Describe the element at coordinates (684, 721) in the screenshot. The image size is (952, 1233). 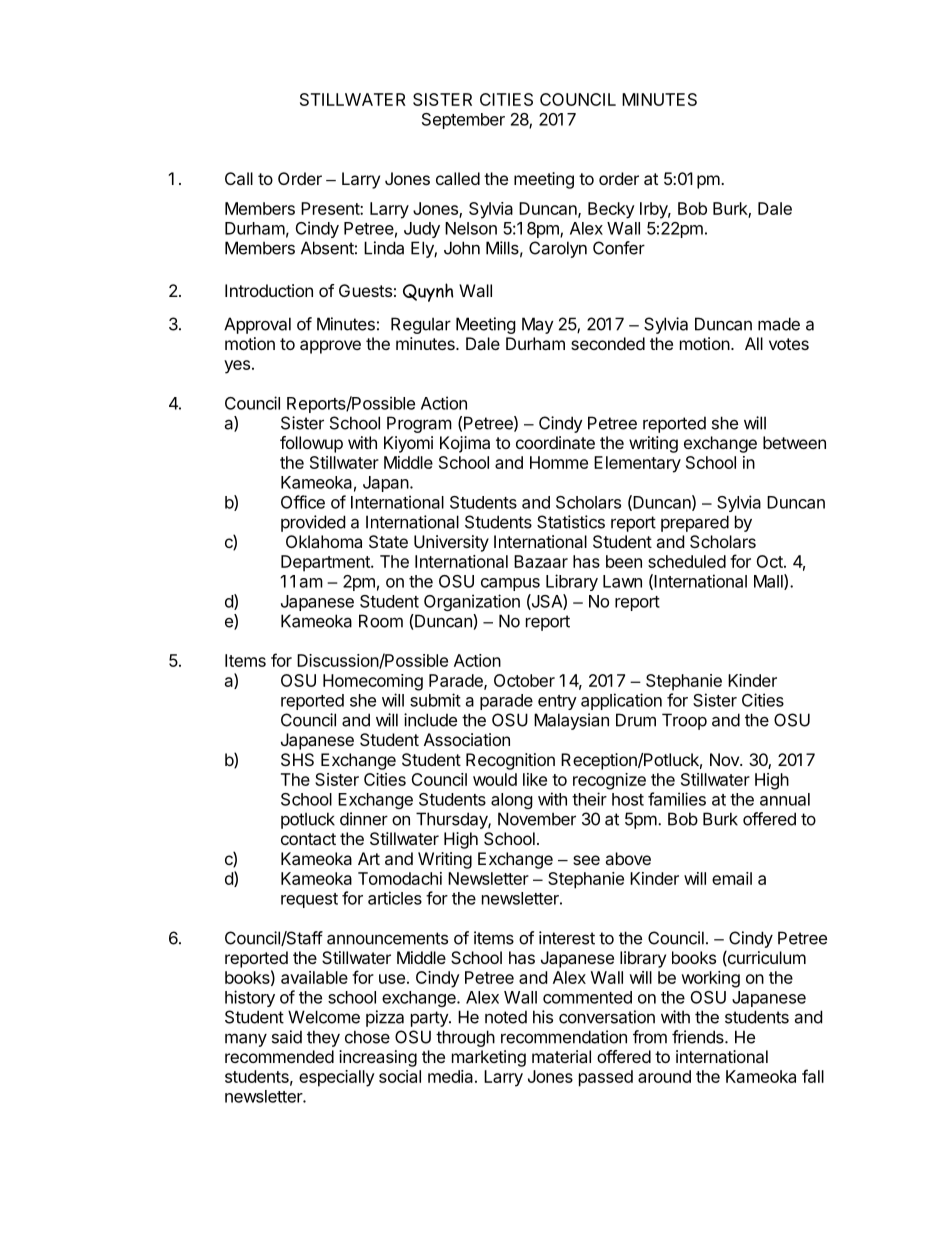
I see `Troop` at that location.
